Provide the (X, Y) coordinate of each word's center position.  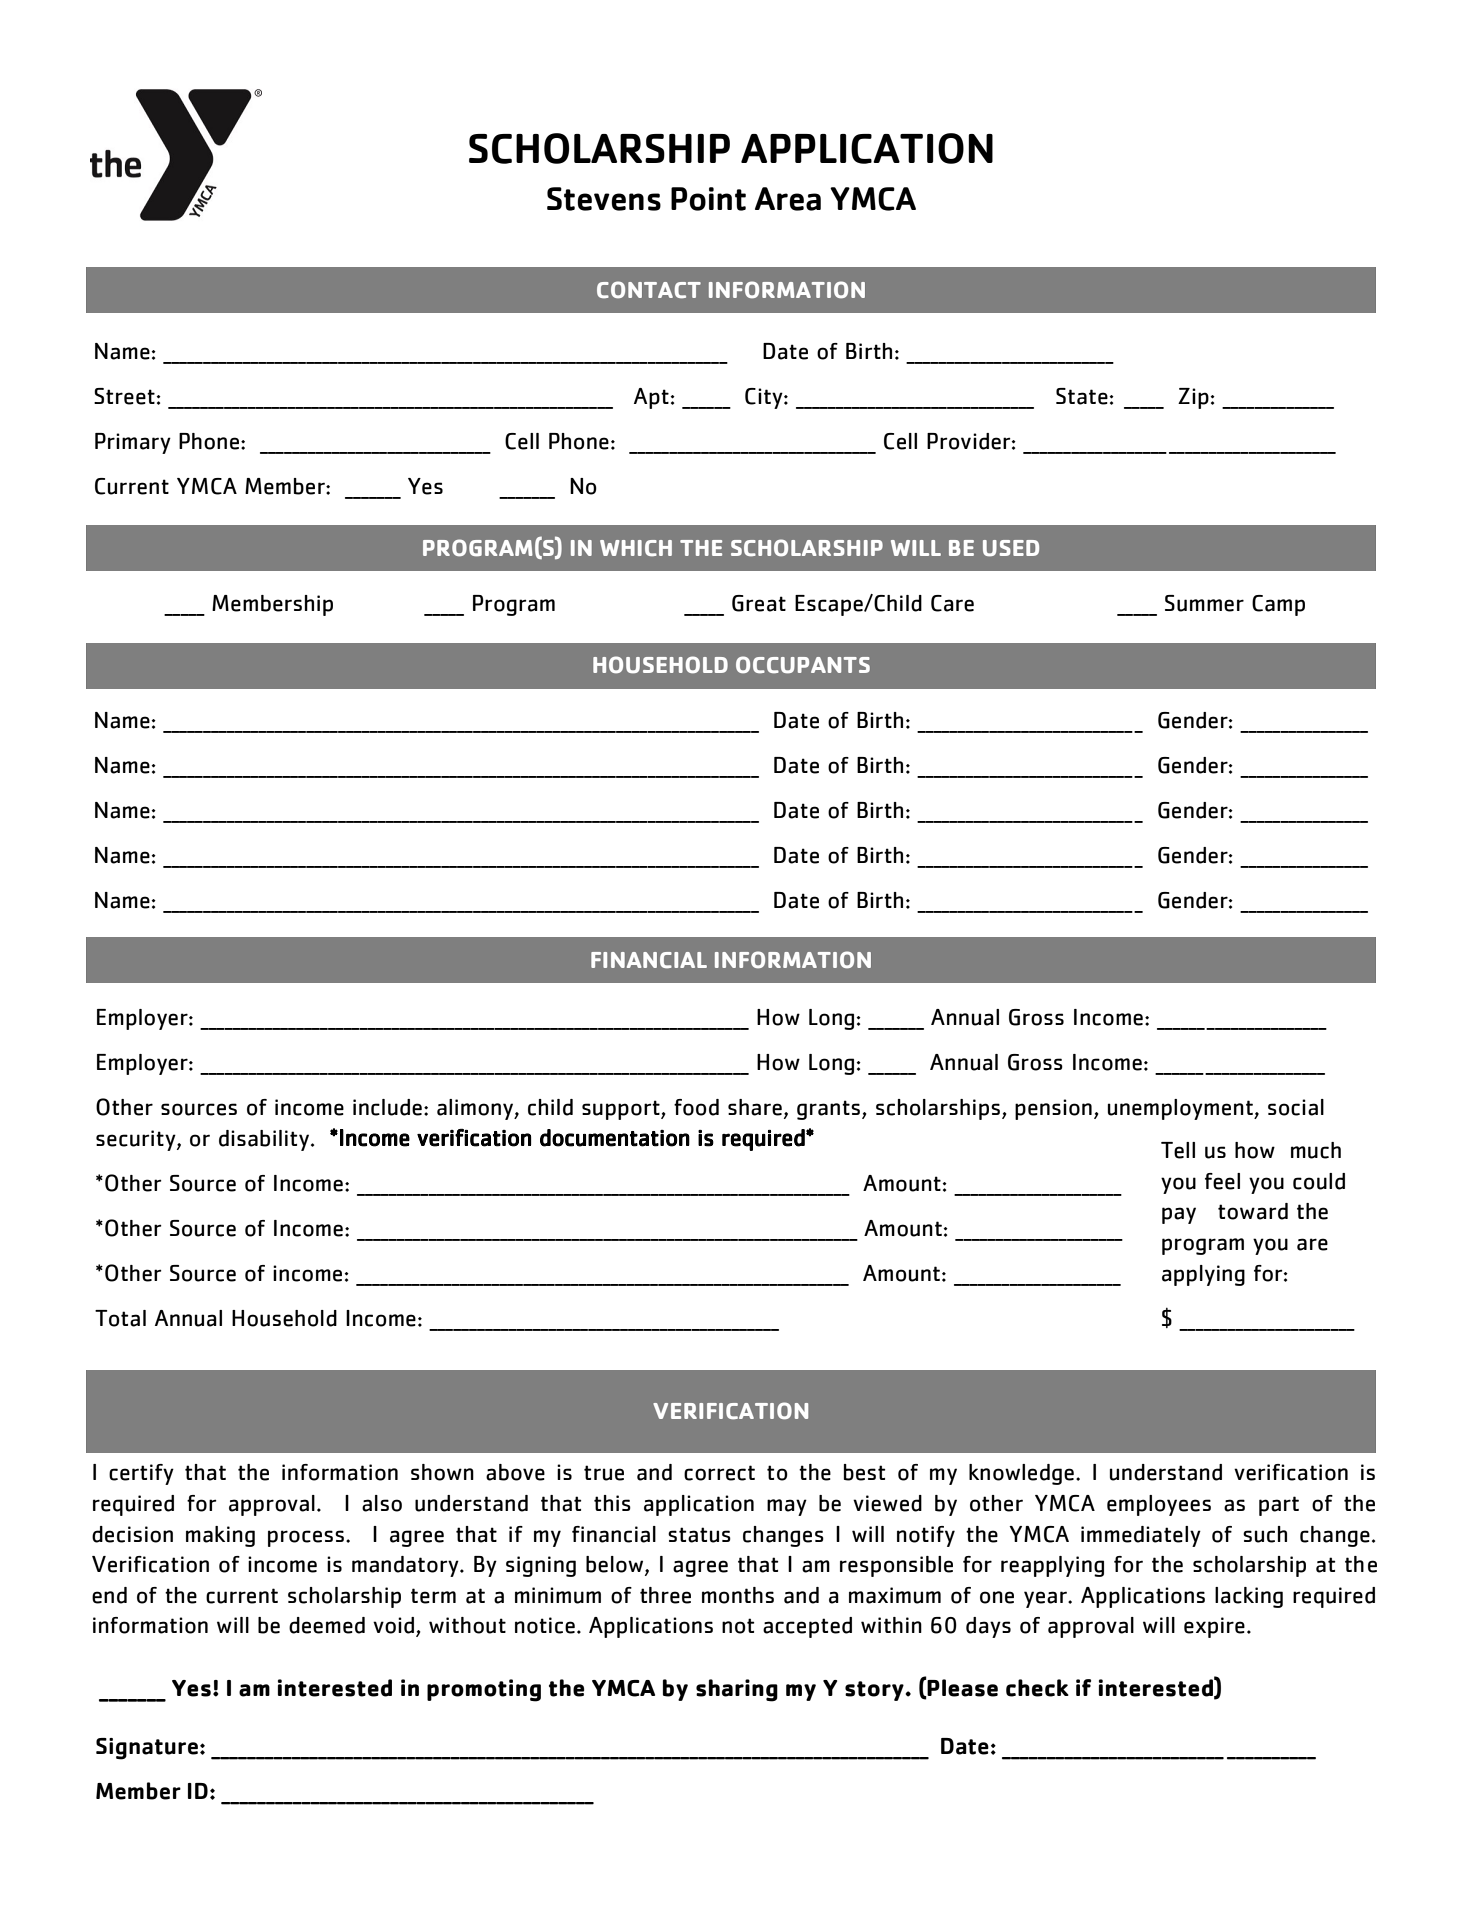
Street (124, 396)
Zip (1193, 398)
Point (708, 199)
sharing (737, 1690)
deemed (327, 1625)
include (387, 1107)
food (696, 1107)
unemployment (1181, 1109)
